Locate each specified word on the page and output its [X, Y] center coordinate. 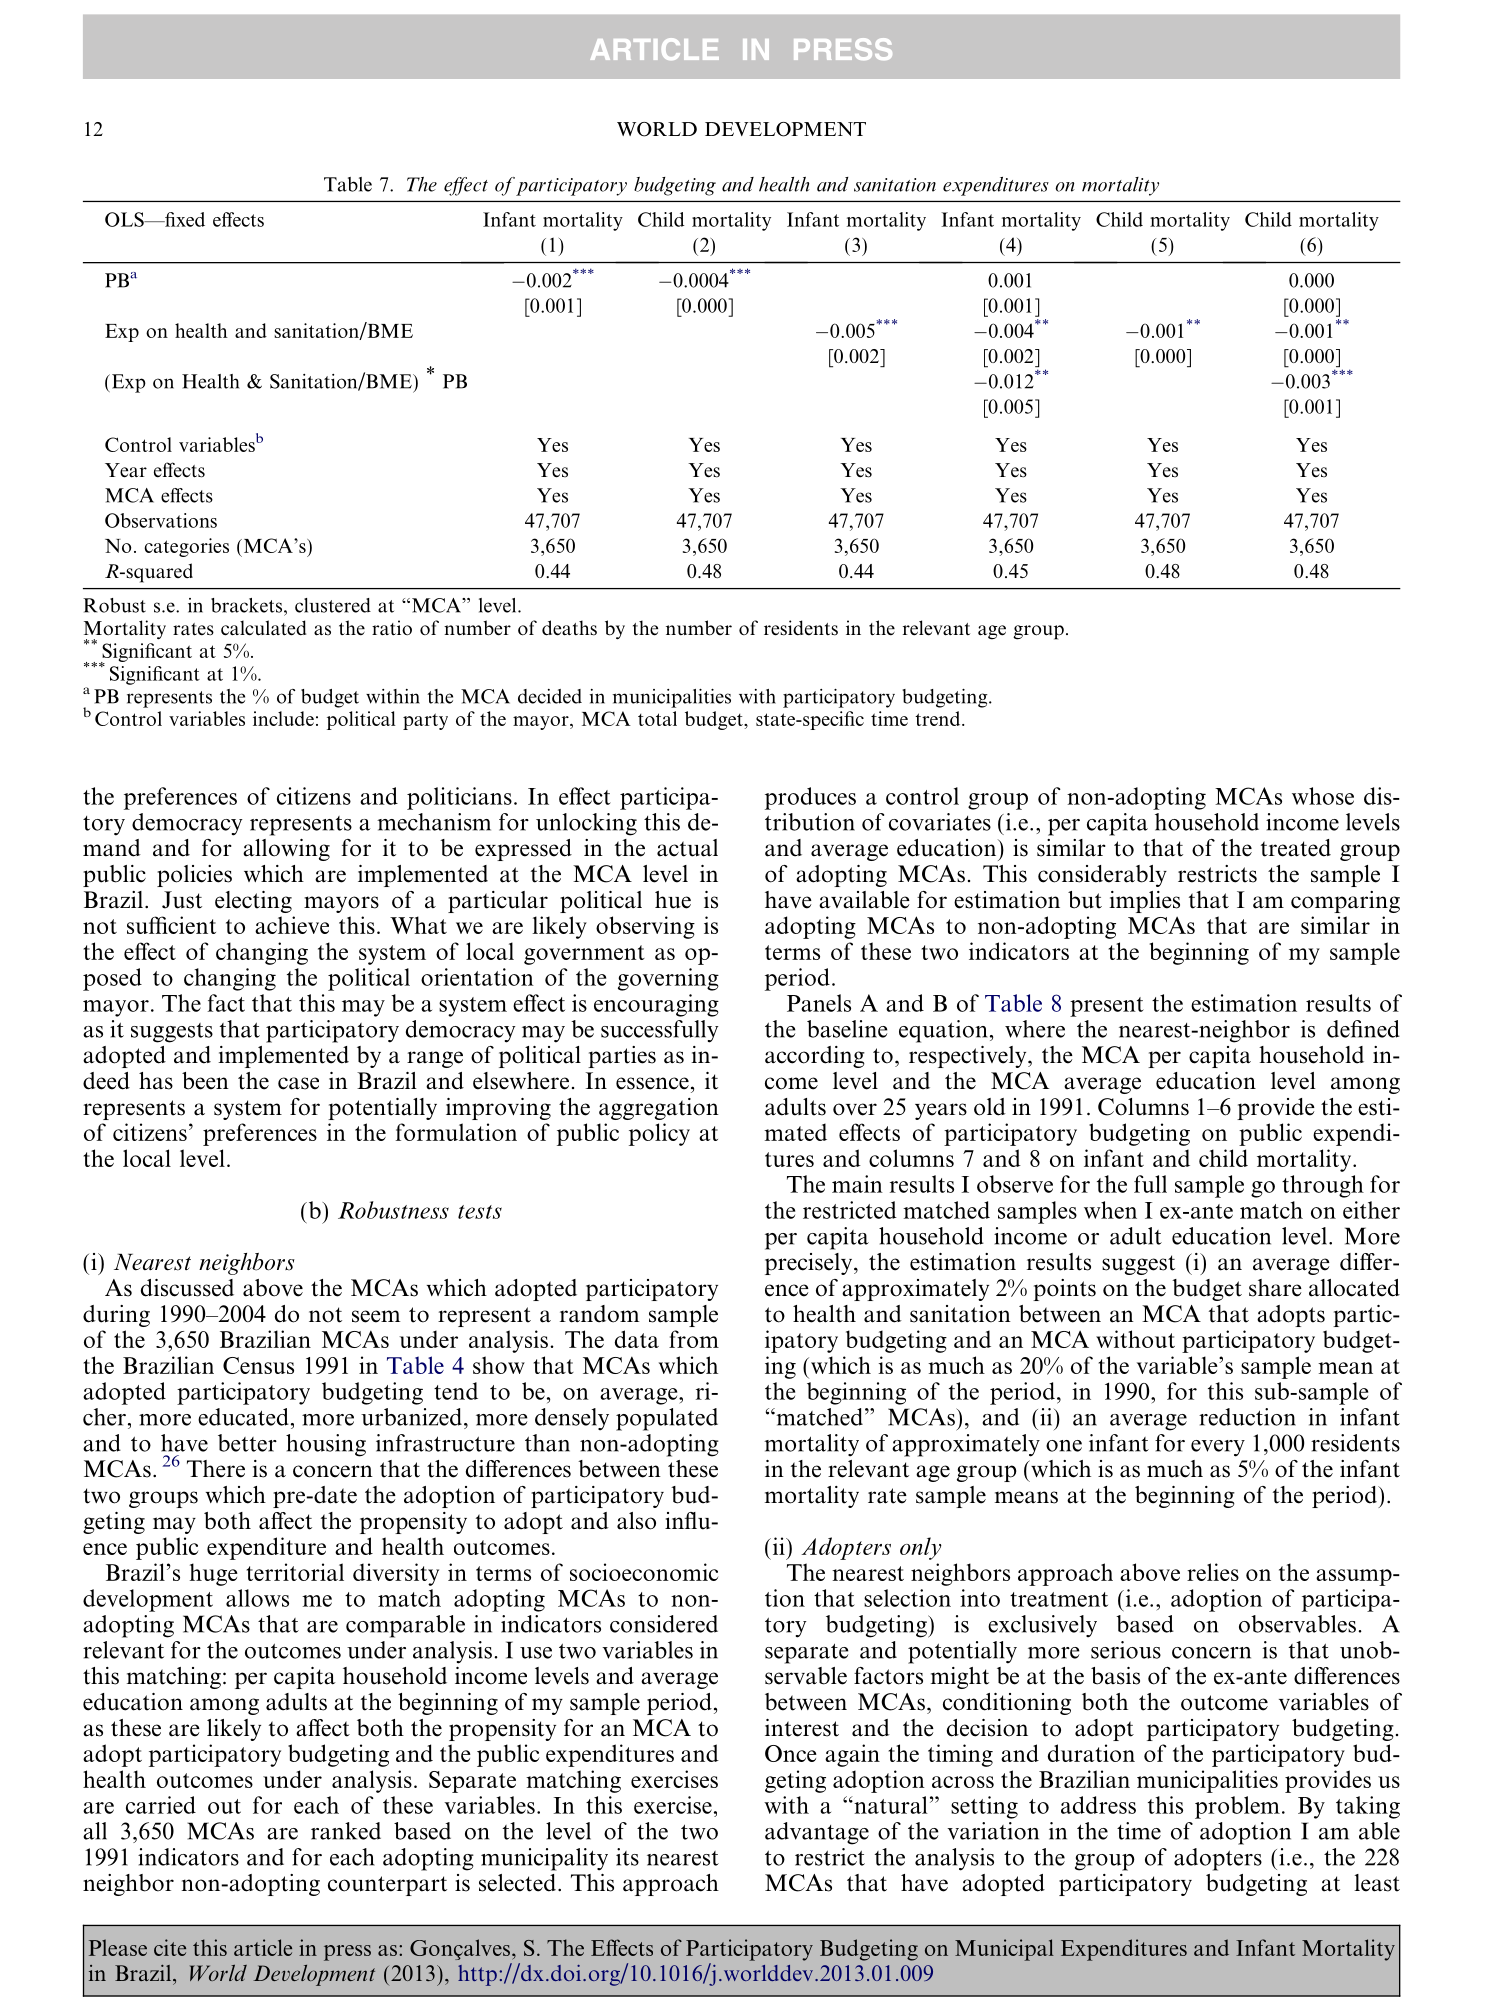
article [263, 1947]
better [247, 1443]
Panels [819, 1003]
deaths [569, 628]
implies [1144, 902]
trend [939, 718]
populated [667, 1419]
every [1218, 1448]
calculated [263, 628]
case [298, 1083]
